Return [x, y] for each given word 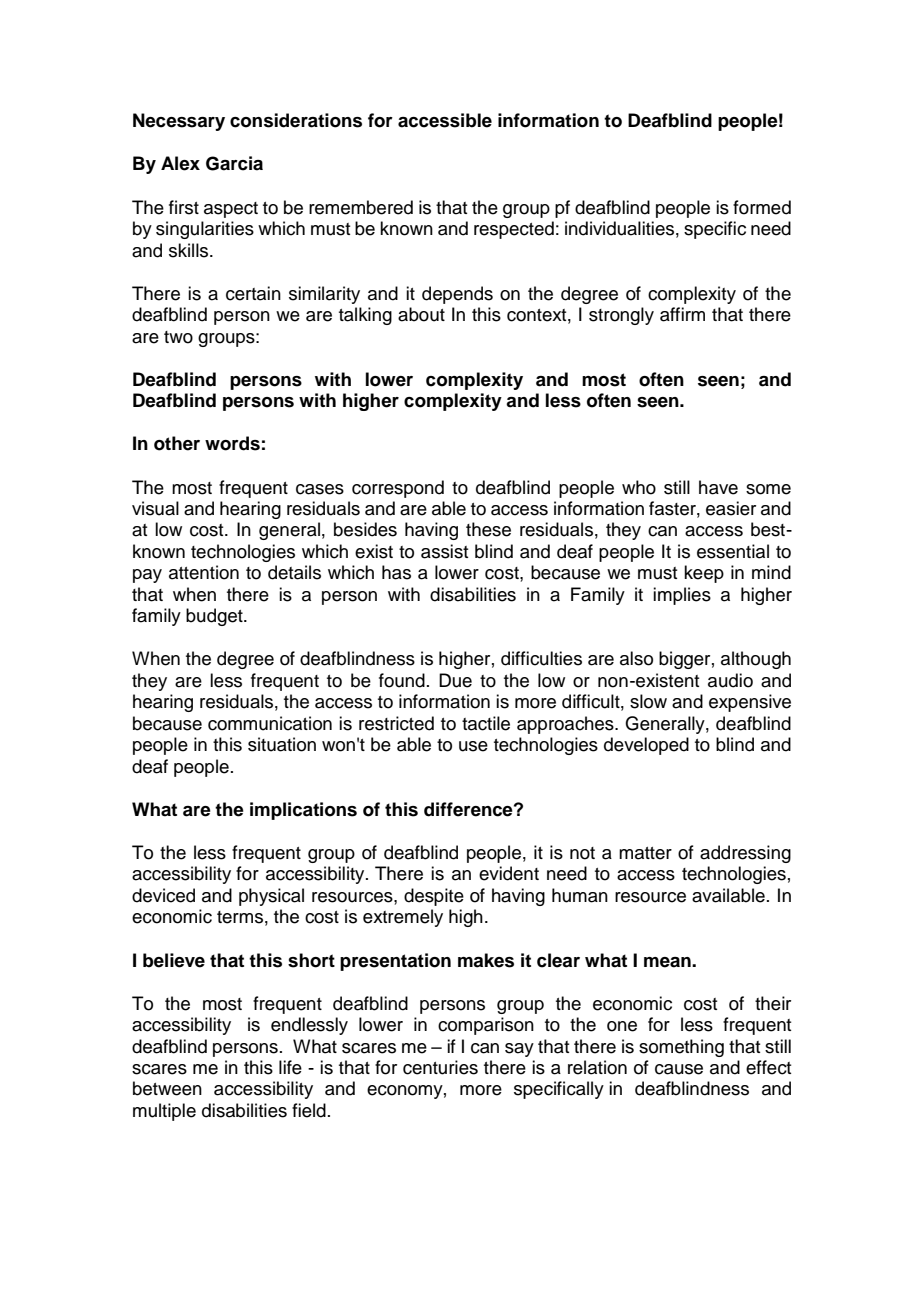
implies [682, 596]
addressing [745, 854]
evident [509, 873]
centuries [440, 1067]
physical [271, 897]
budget [215, 617]
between [167, 1088]
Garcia [234, 163]
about [421, 314]
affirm [682, 314]
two [178, 337]
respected [514, 230]
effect [768, 1067]
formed [762, 207]
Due [455, 680]
